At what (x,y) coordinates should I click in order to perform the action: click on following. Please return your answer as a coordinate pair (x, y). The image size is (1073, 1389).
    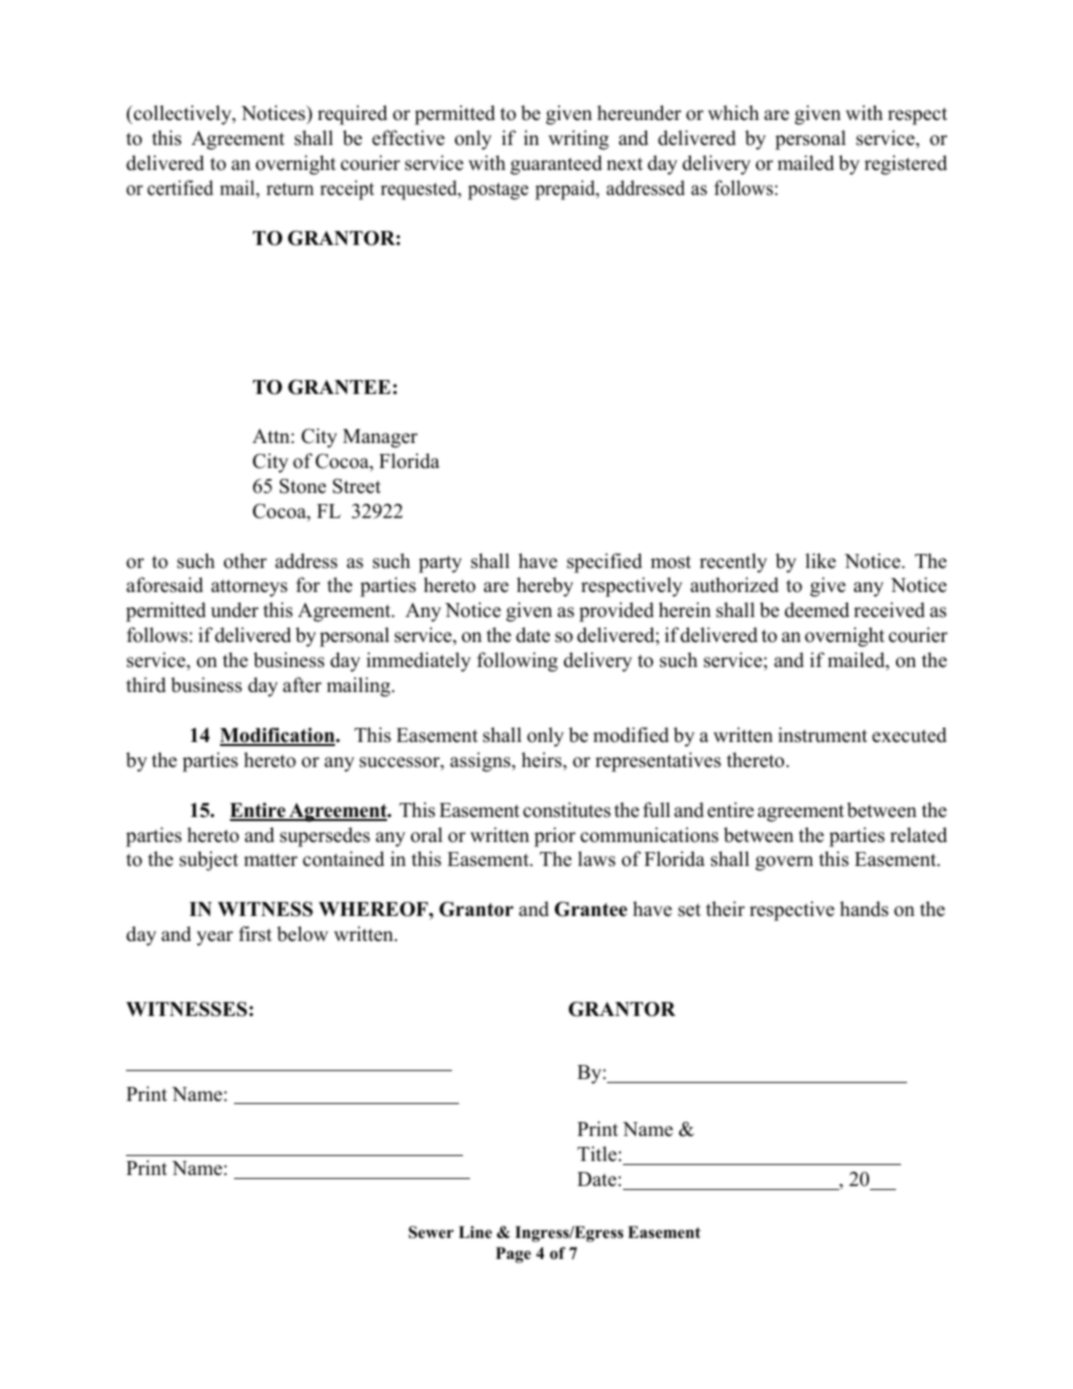
    Looking at the image, I should click on (517, 662).
